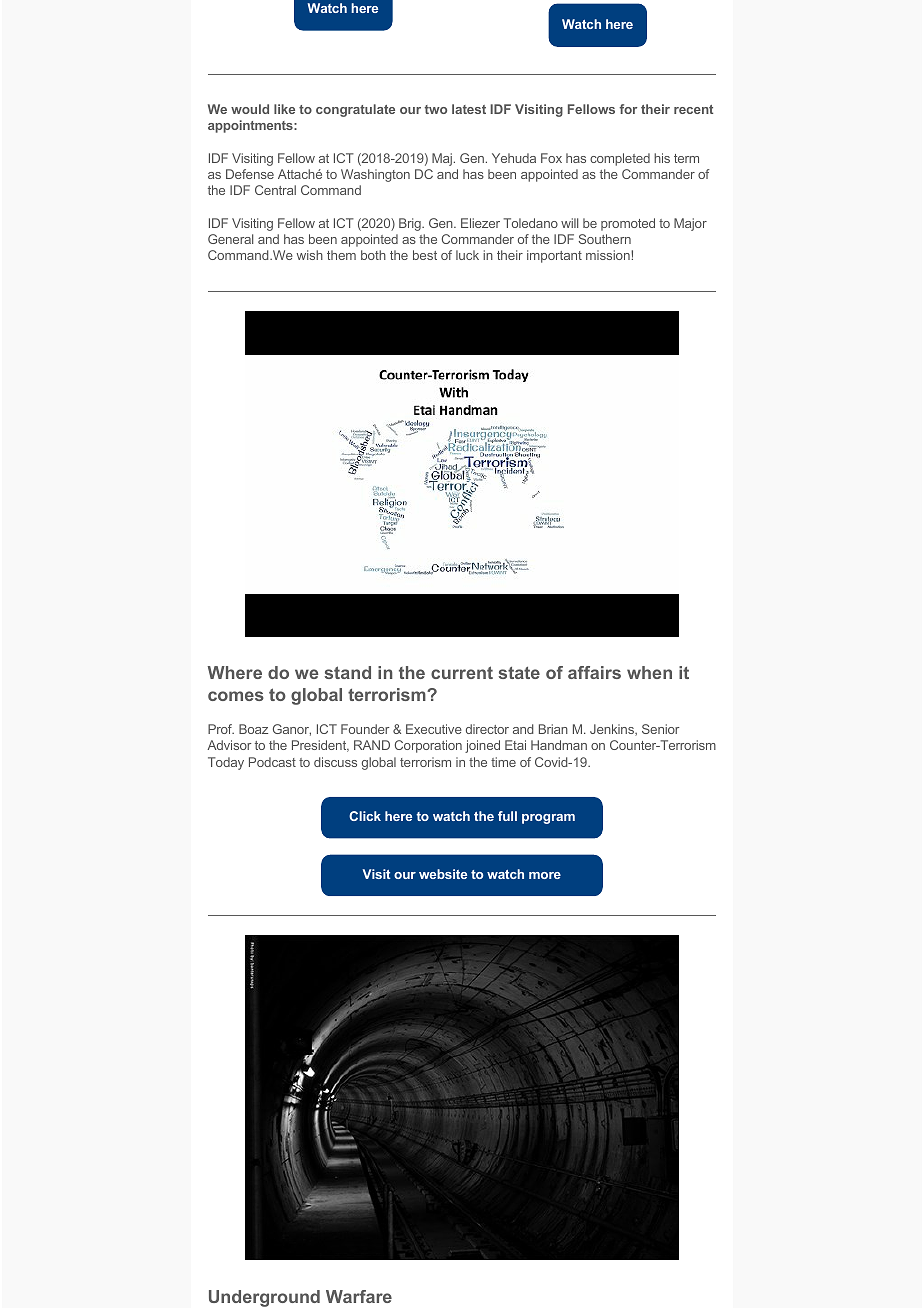 The width and height of the screenshot is (924, 1308). Describe the element at coordinates (272, 762) in the screenshot. I see `Podcast` at that location.
